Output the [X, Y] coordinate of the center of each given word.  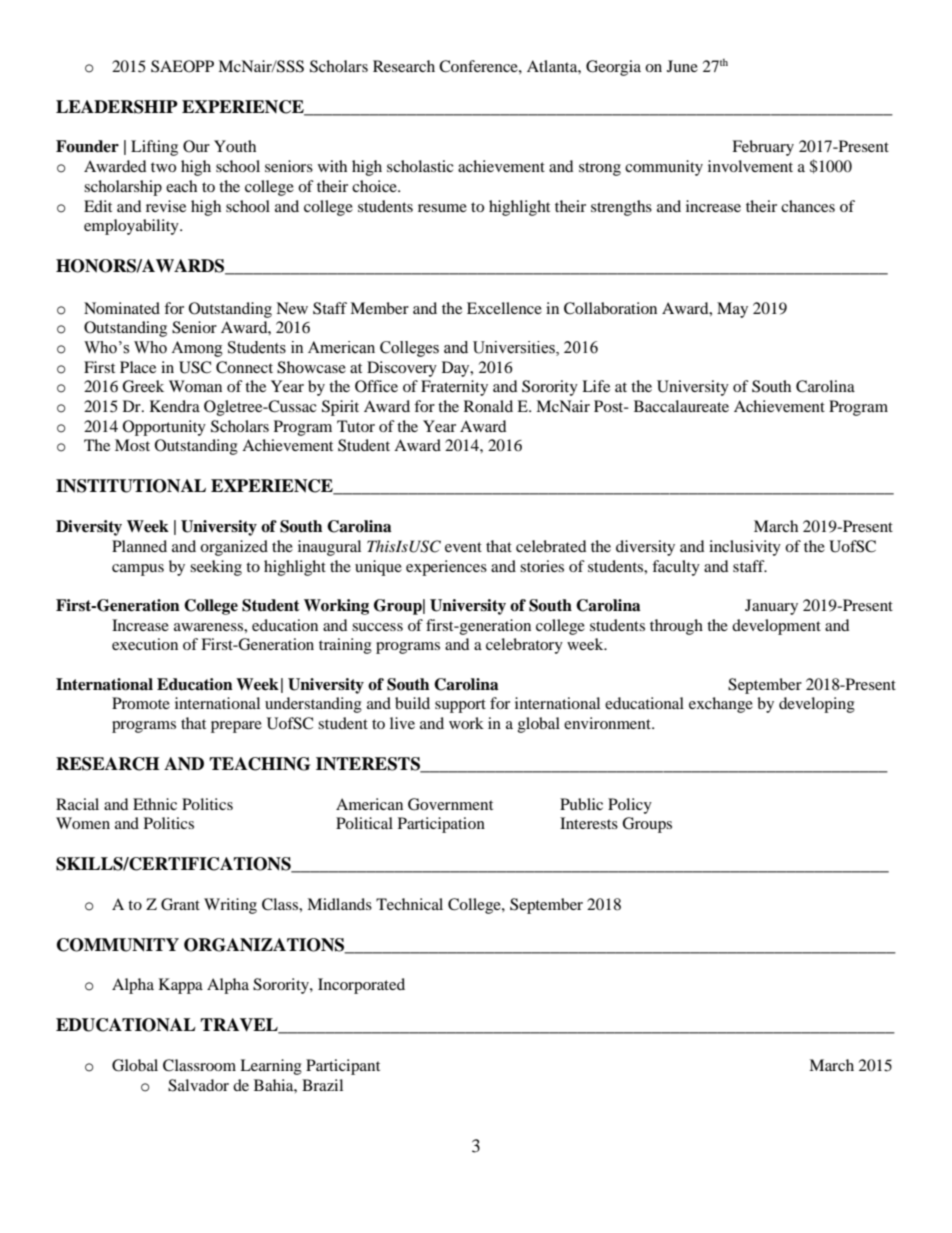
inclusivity [745, 548]
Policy [630, 806]
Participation [441, 825]
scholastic [420, 166]
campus [138, 570]
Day [457, 369]
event [463, 547]
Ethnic [155, 804]
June [682, 66]
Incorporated [361, 986]
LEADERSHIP [117, 107]
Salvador [198, 1085]
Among [197, 349]
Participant [343, 1067]
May [732, 310]
